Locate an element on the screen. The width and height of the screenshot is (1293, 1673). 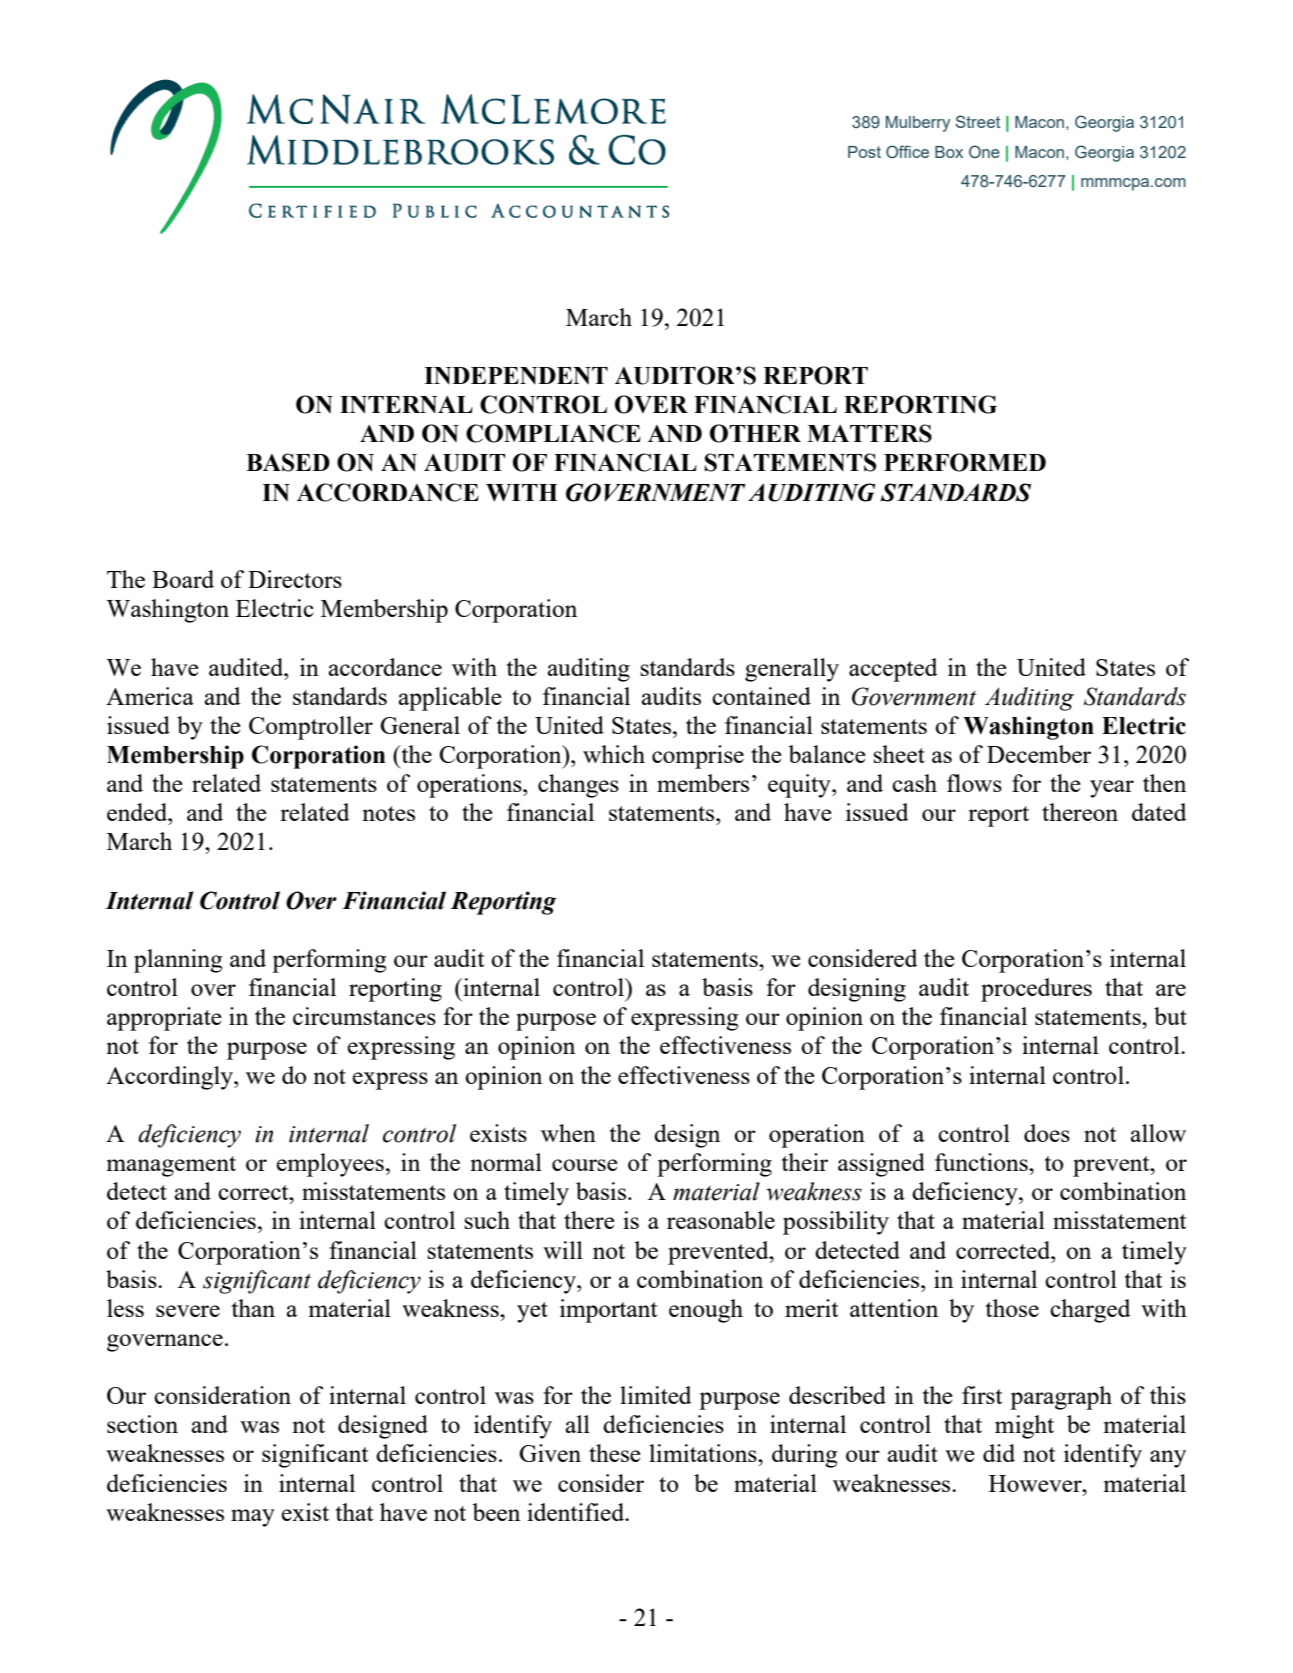
notes is located at coordinates (388, 813).
